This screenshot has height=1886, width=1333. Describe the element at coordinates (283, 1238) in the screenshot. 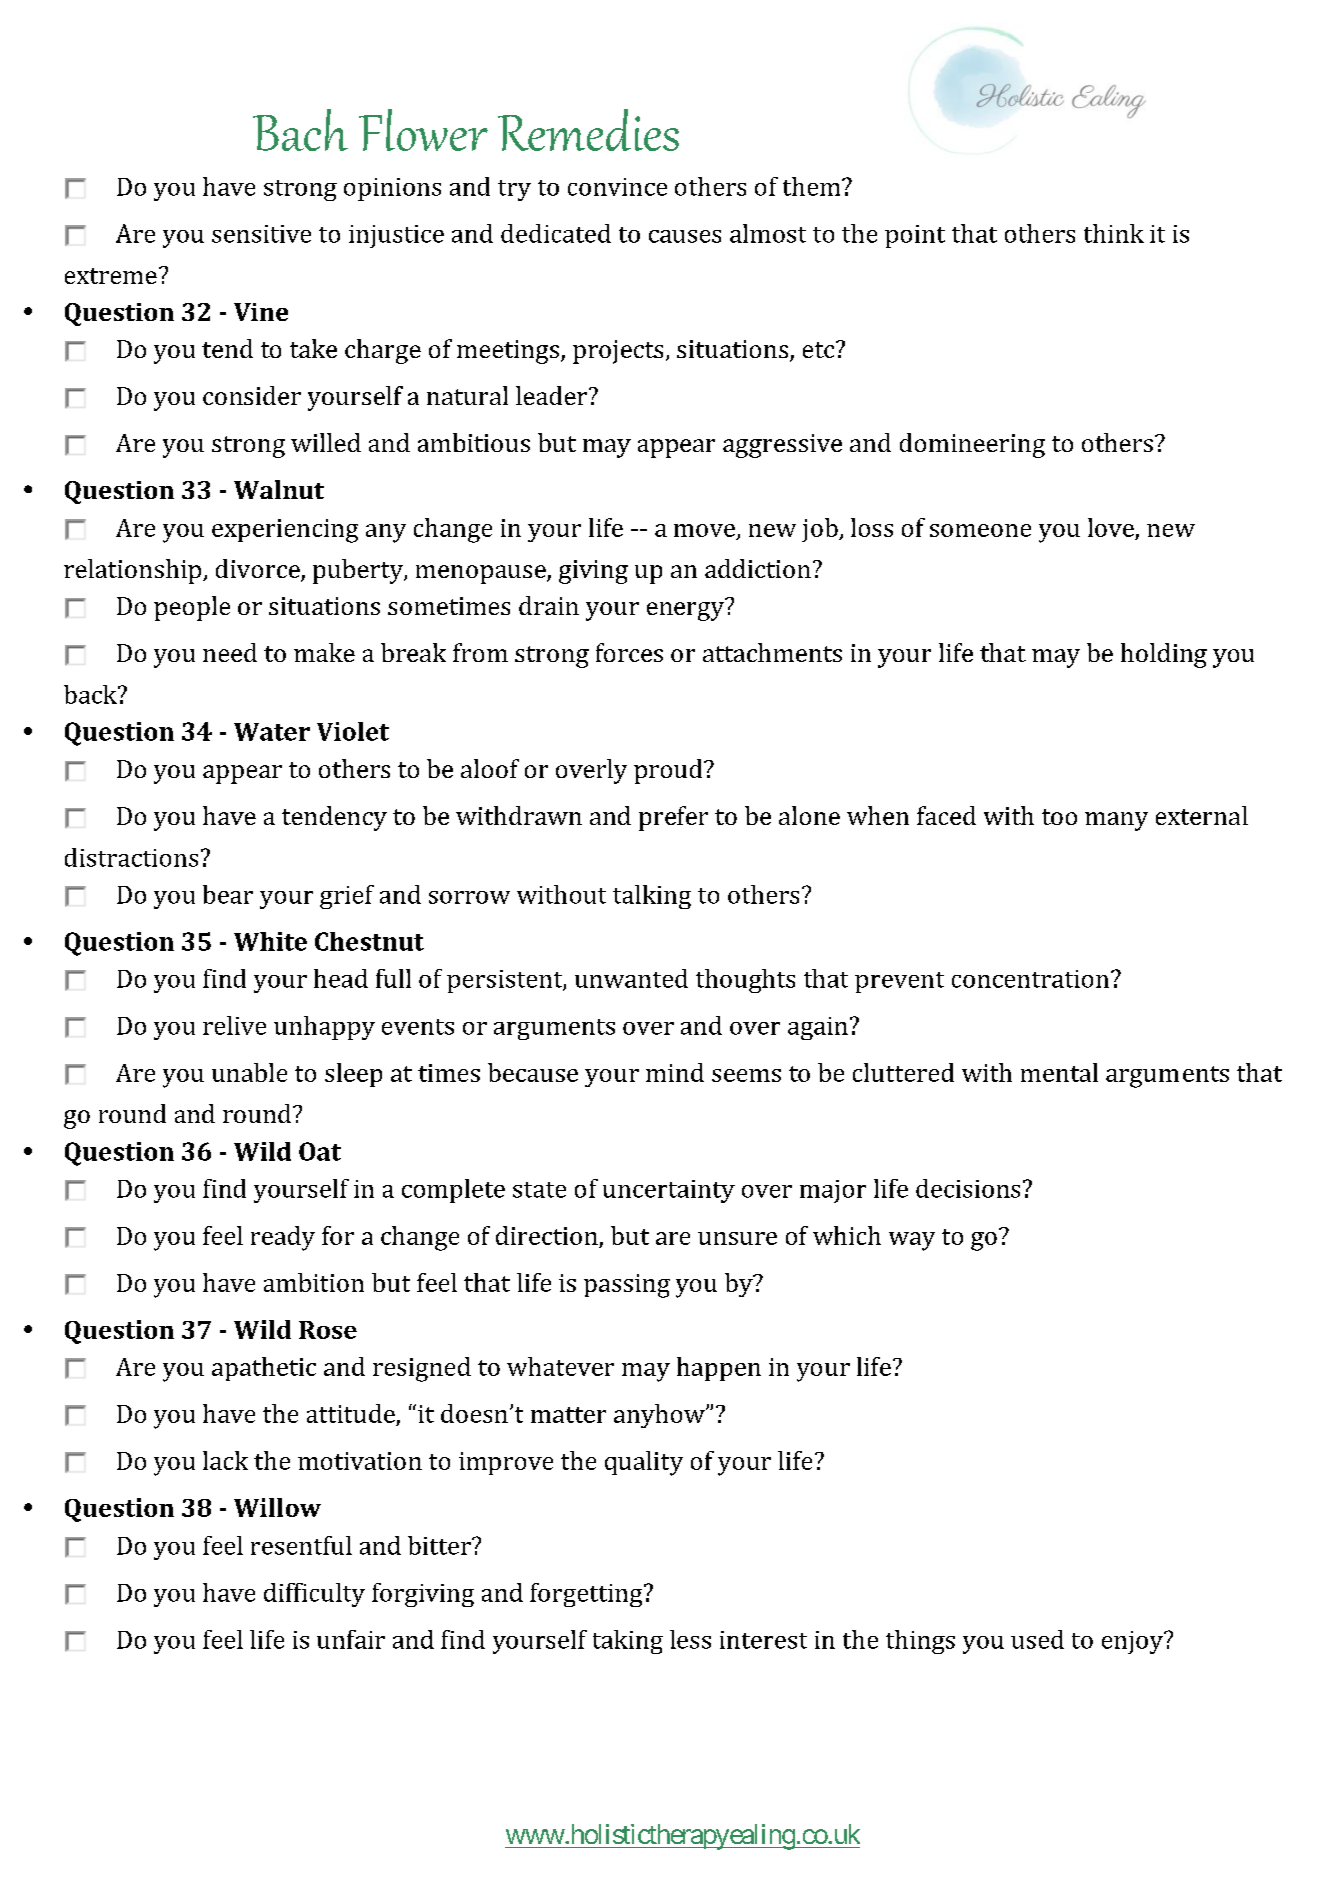

I see `ready` at that location.
